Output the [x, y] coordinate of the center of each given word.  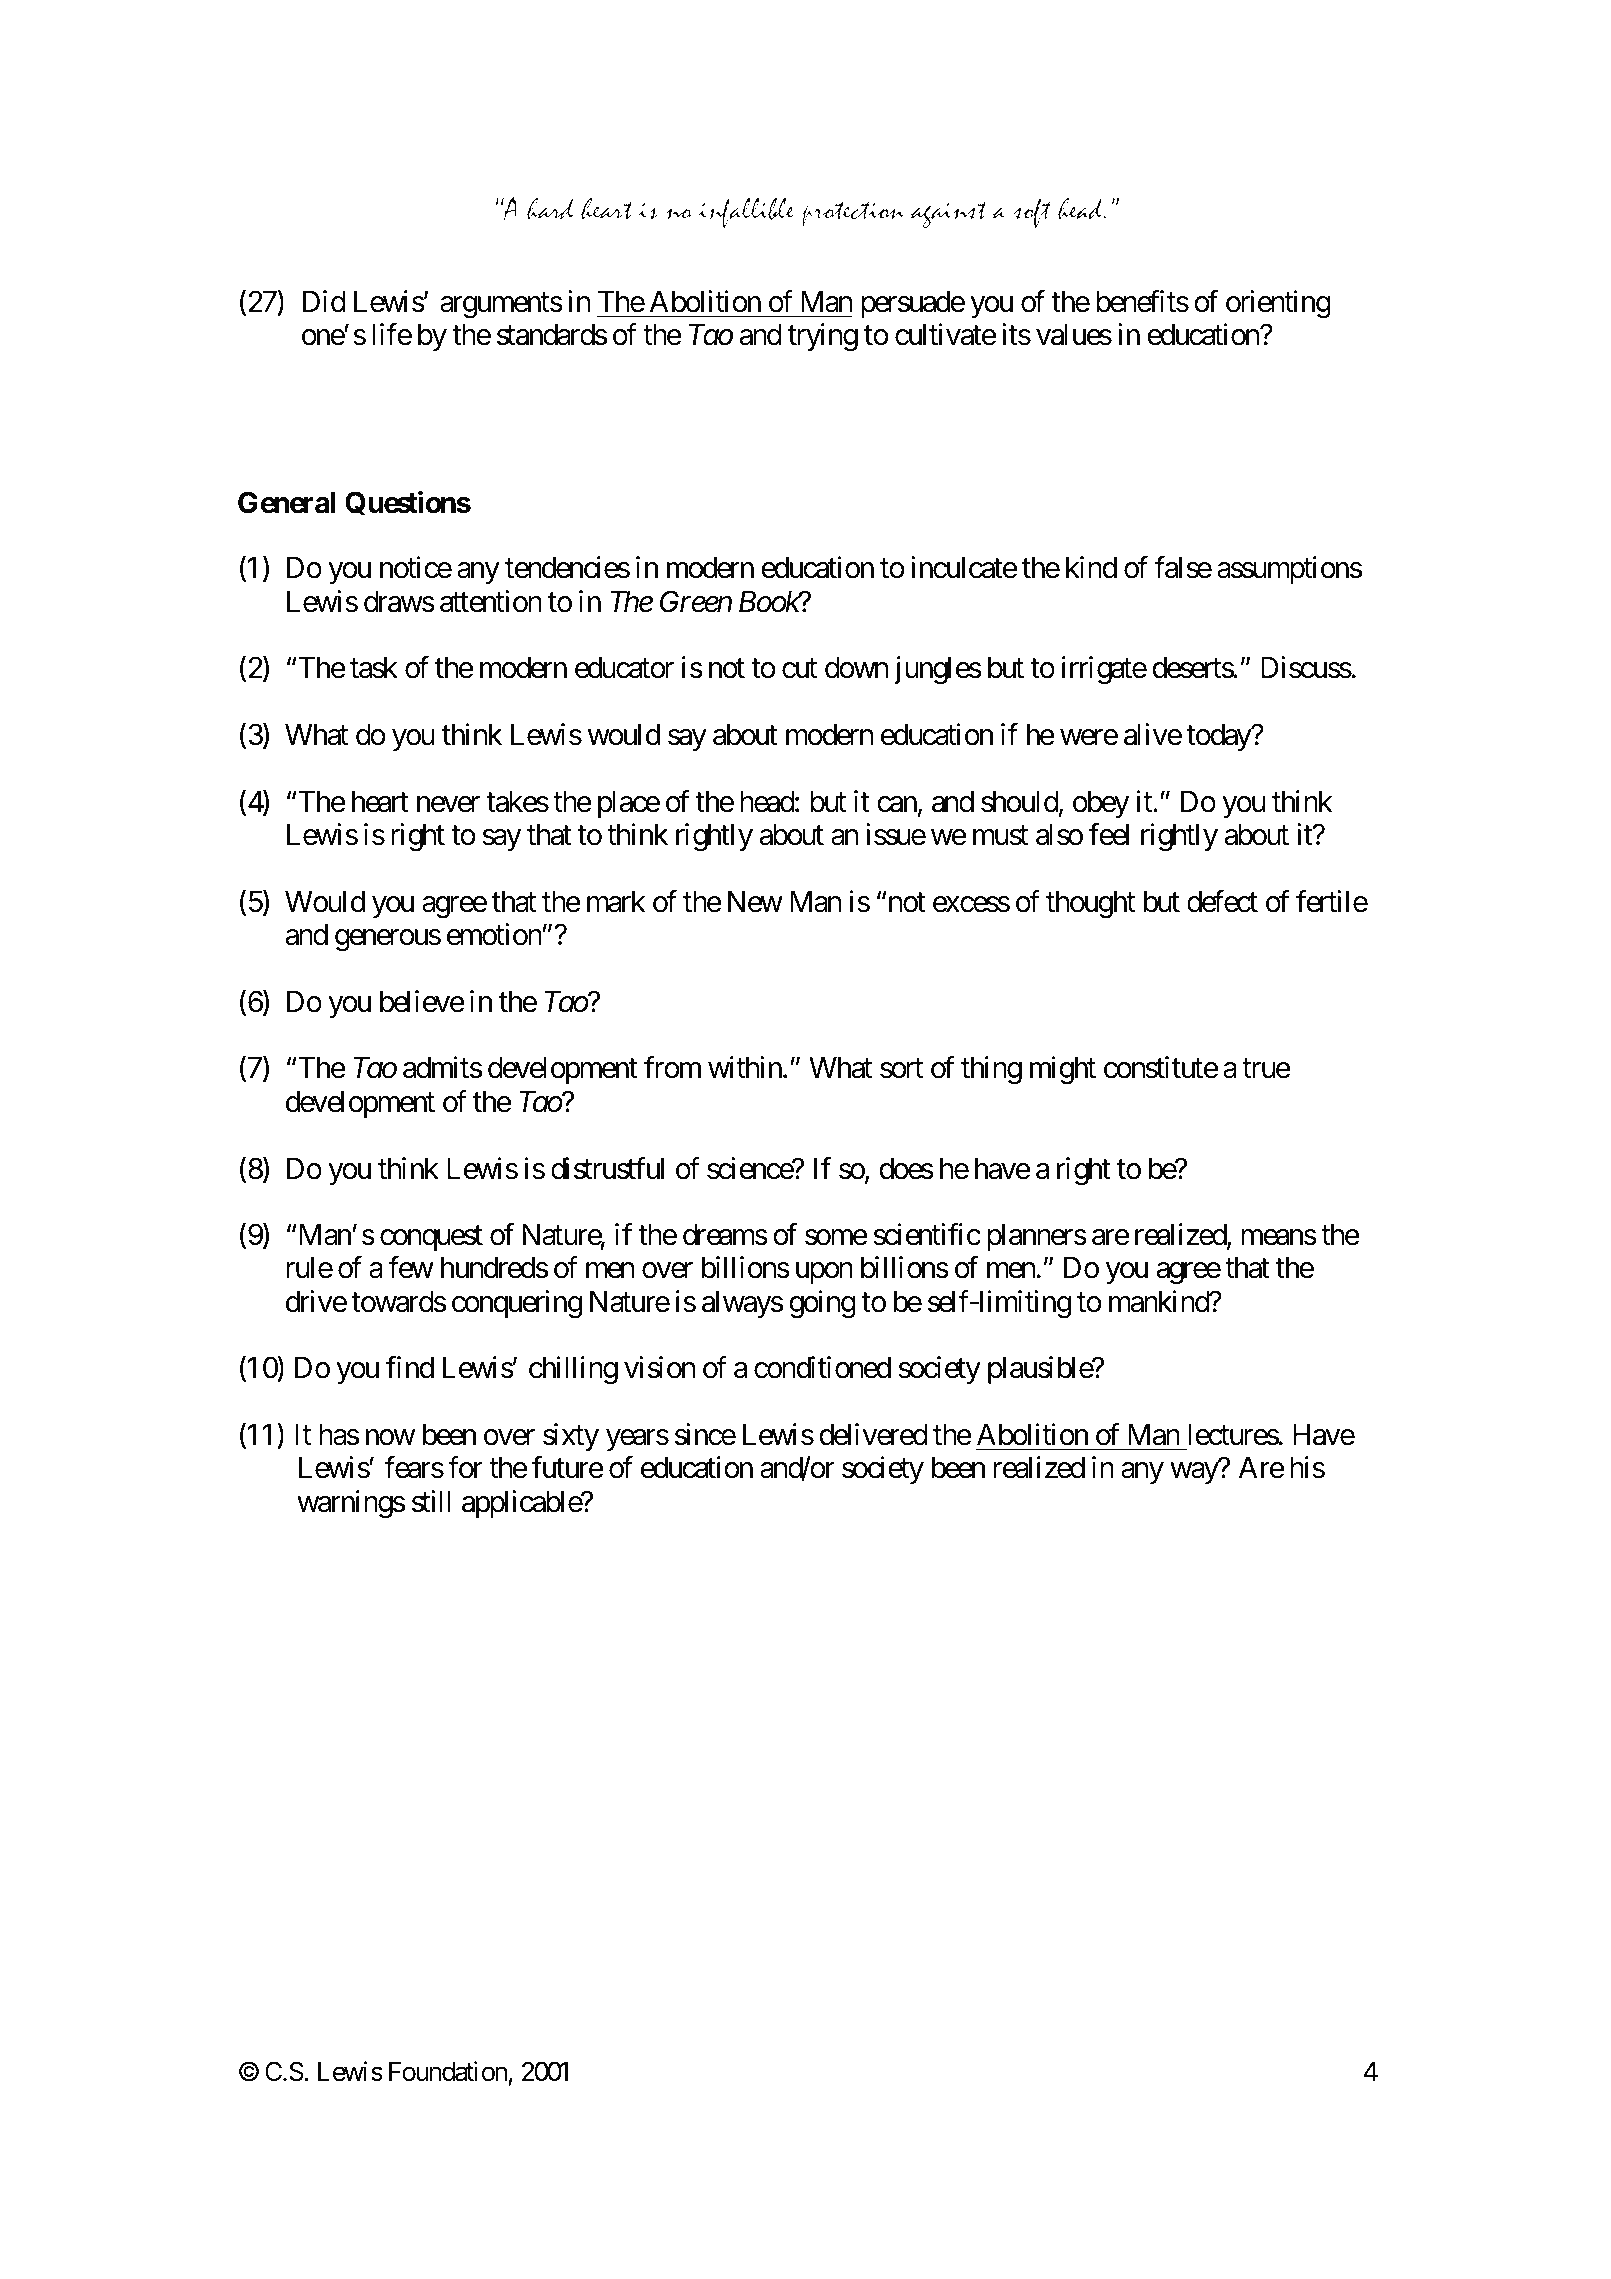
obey [1101, 804]
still [431, 1501]
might [1063, 1070]
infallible [746, 212]
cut [799, 669]
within [745, 1067]
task [374, 668]
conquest [431, 1238]
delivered [873, 1434]
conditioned [822, 1367]
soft [1031, 213]
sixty [571, 1437]
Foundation [448, 2071]
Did [324, 301]
